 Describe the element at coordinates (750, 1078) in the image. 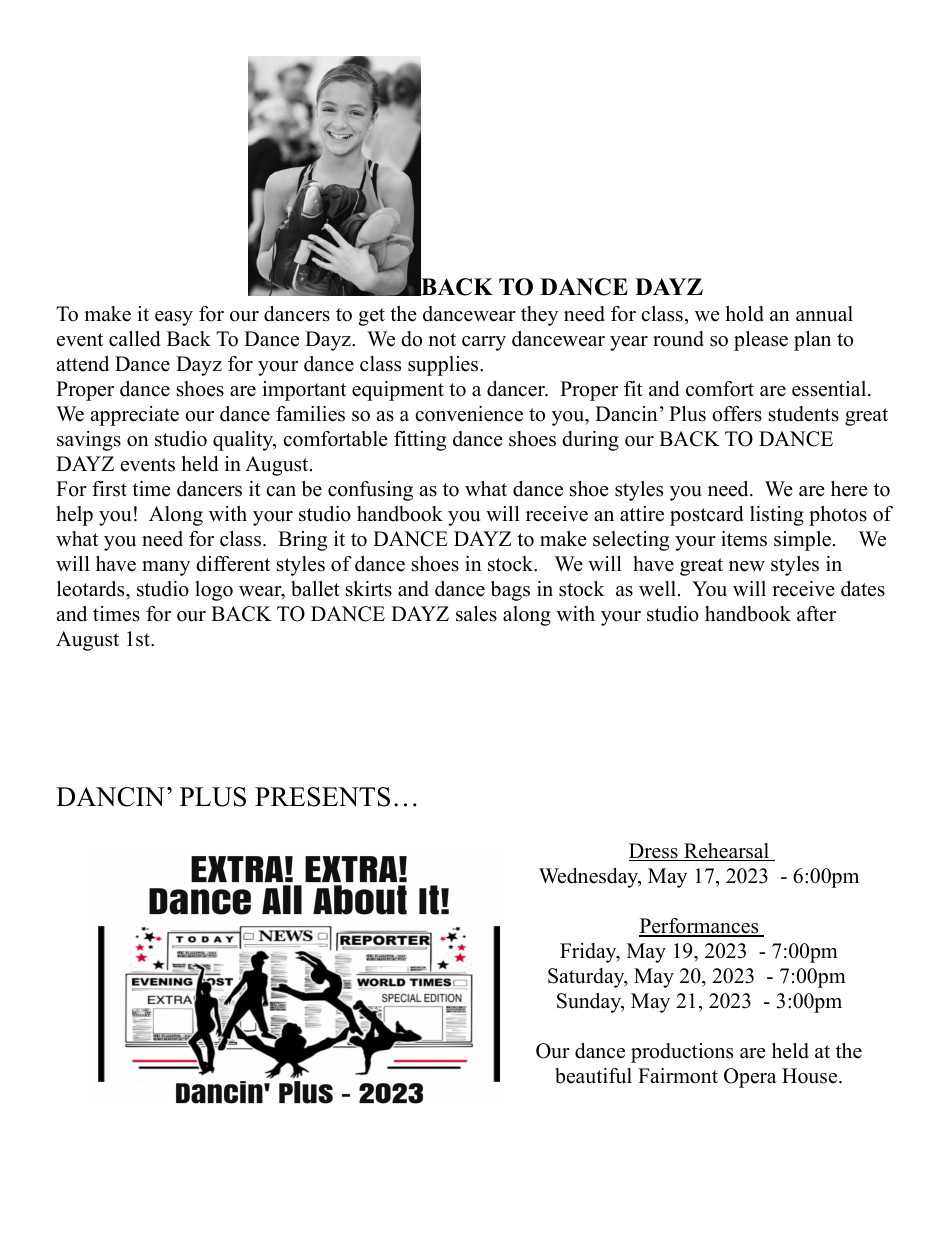

I see `Opera` at that location.
